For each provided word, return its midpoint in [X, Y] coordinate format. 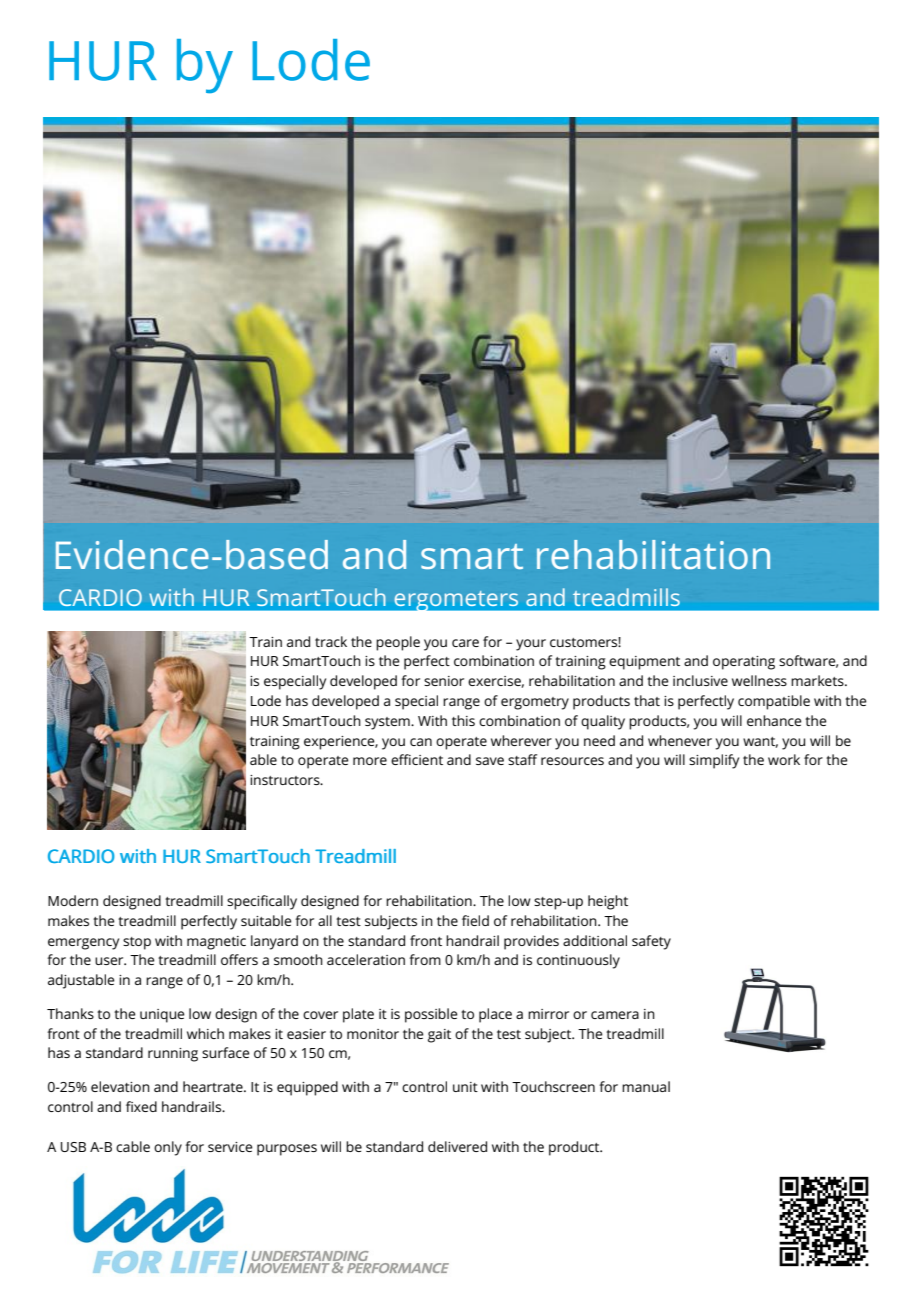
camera [615, 1015]
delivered [457, 1146]
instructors [286, 780]
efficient [417, 759]
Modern [73, 900]
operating [744, 663]
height [608, 902]
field [475, 920]
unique [162, 1016]
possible [431, 1015]
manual [646, 1086]
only [168, 1148]
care [465, 643]
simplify [714, 761]
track [331, 641]
